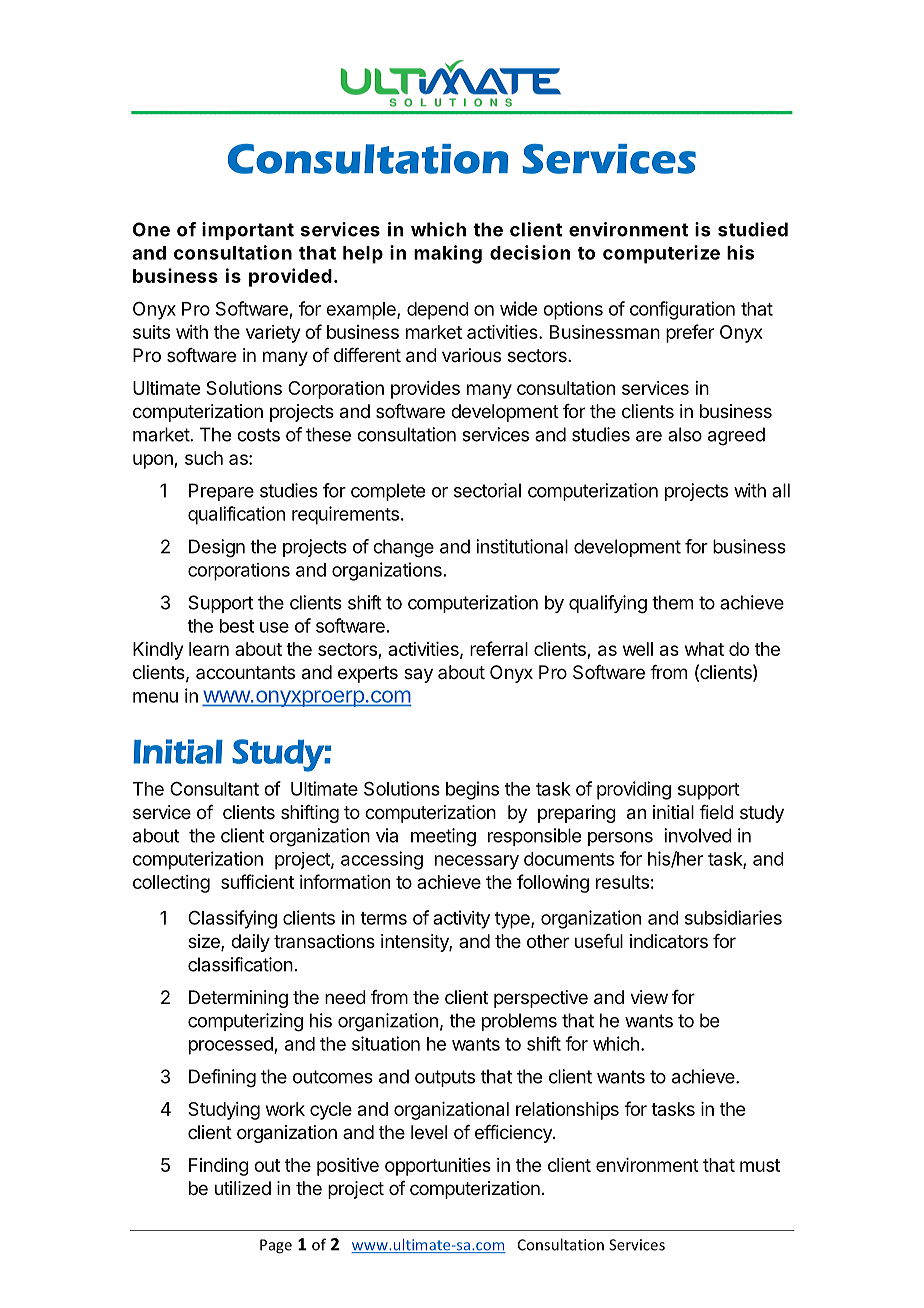 This screenshot has width=924, height=1308. What do you see at coordinates (217, 548) in the screenshot?
I see `Design` at bounding box center [217, 548].
